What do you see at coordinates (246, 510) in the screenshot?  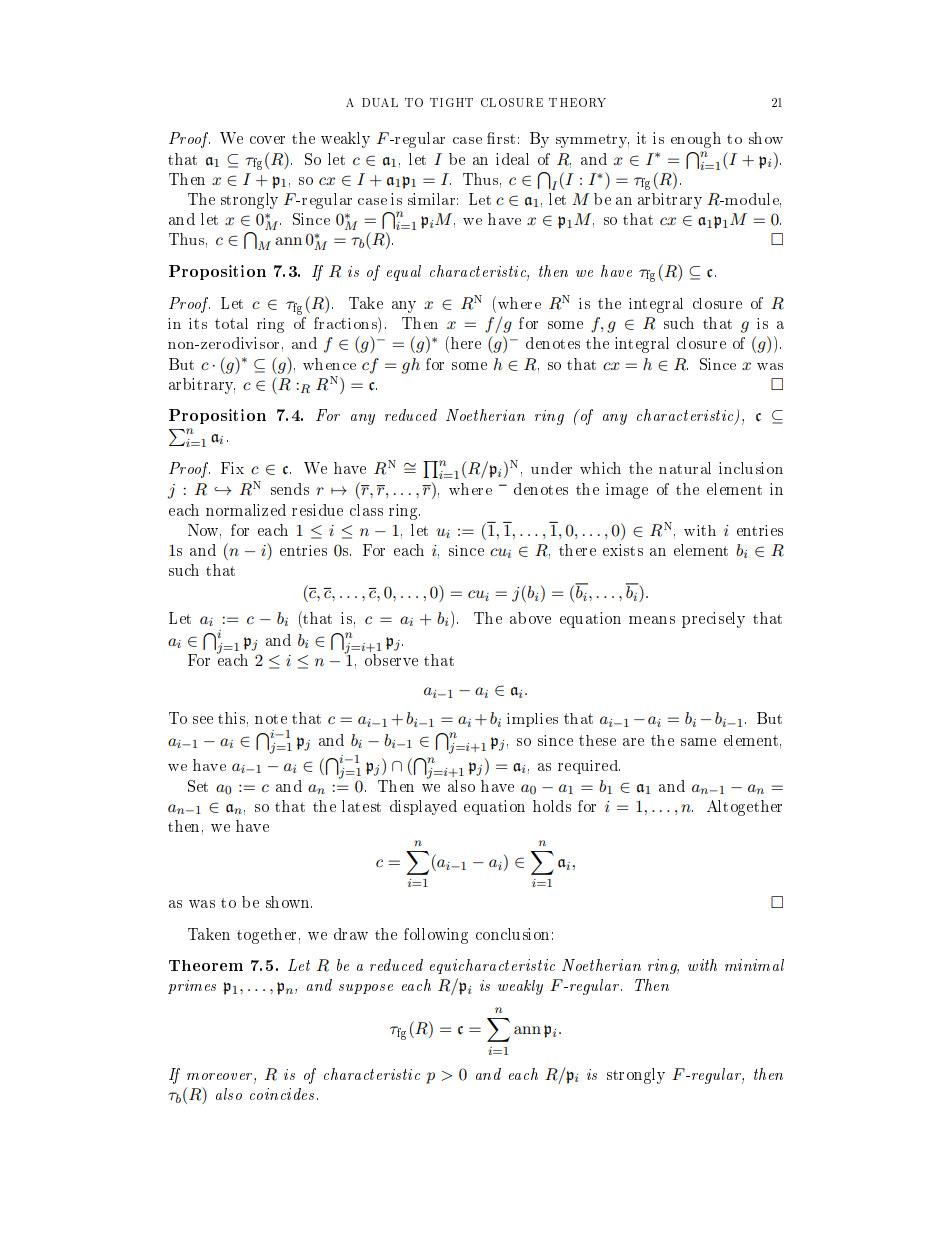 I see `normalized` at bounding box center [246, 510].
